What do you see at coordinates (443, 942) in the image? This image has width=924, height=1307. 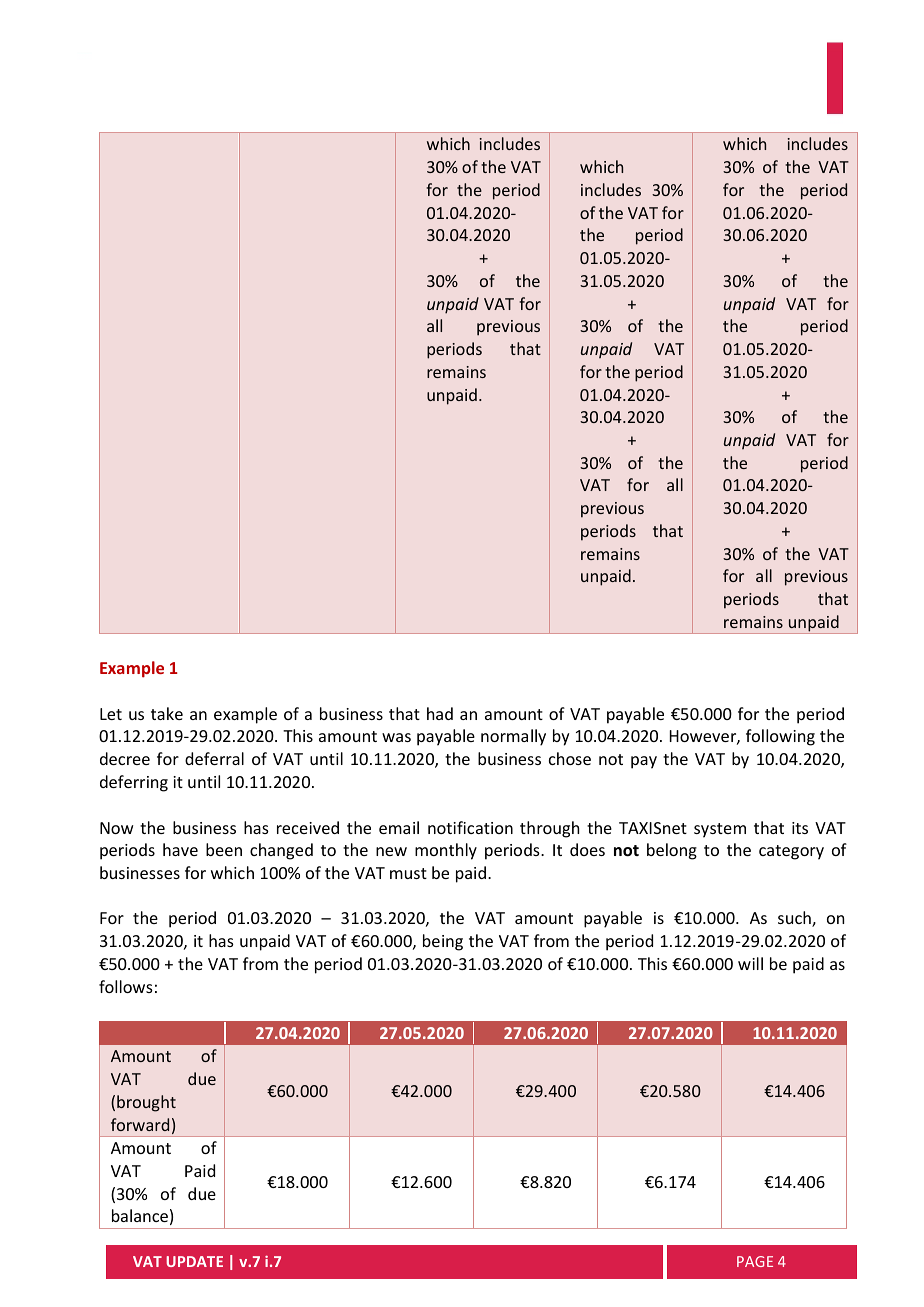 I see `being` at bounding box center [443, 942].
